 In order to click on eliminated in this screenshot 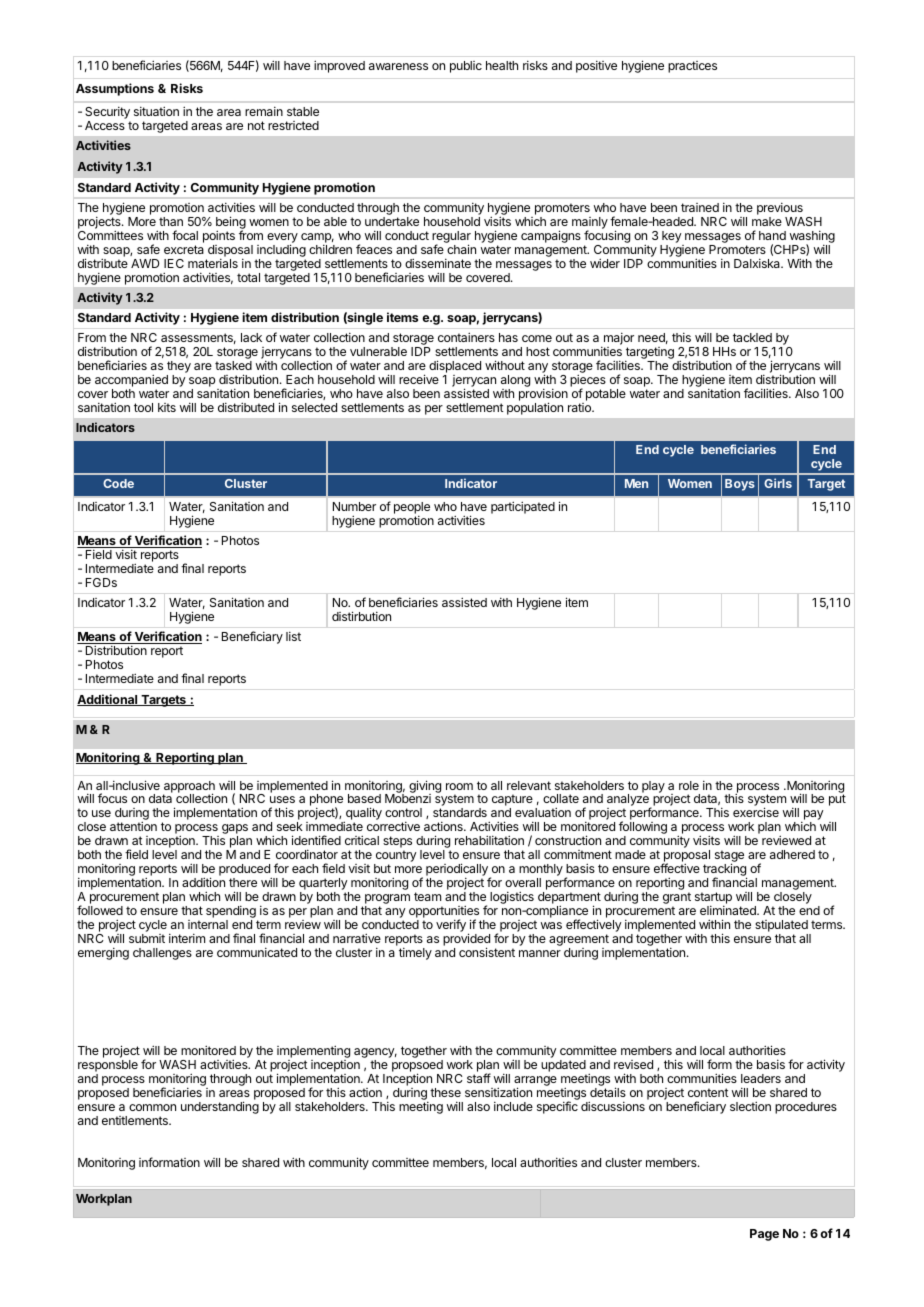, I will do `click(729, 910)`.
